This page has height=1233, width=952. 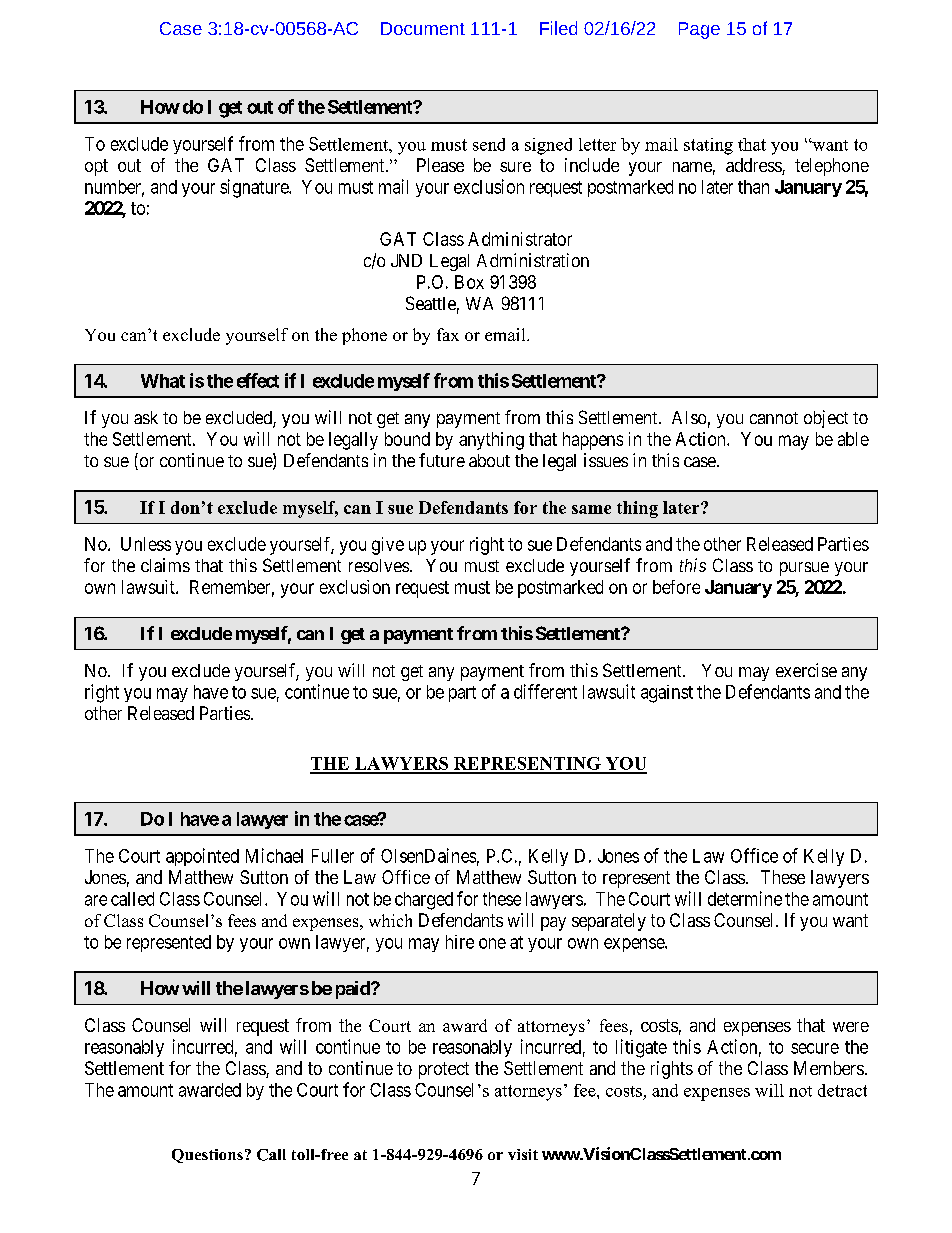 I want to click on Document, so click(x=423, y=28).
